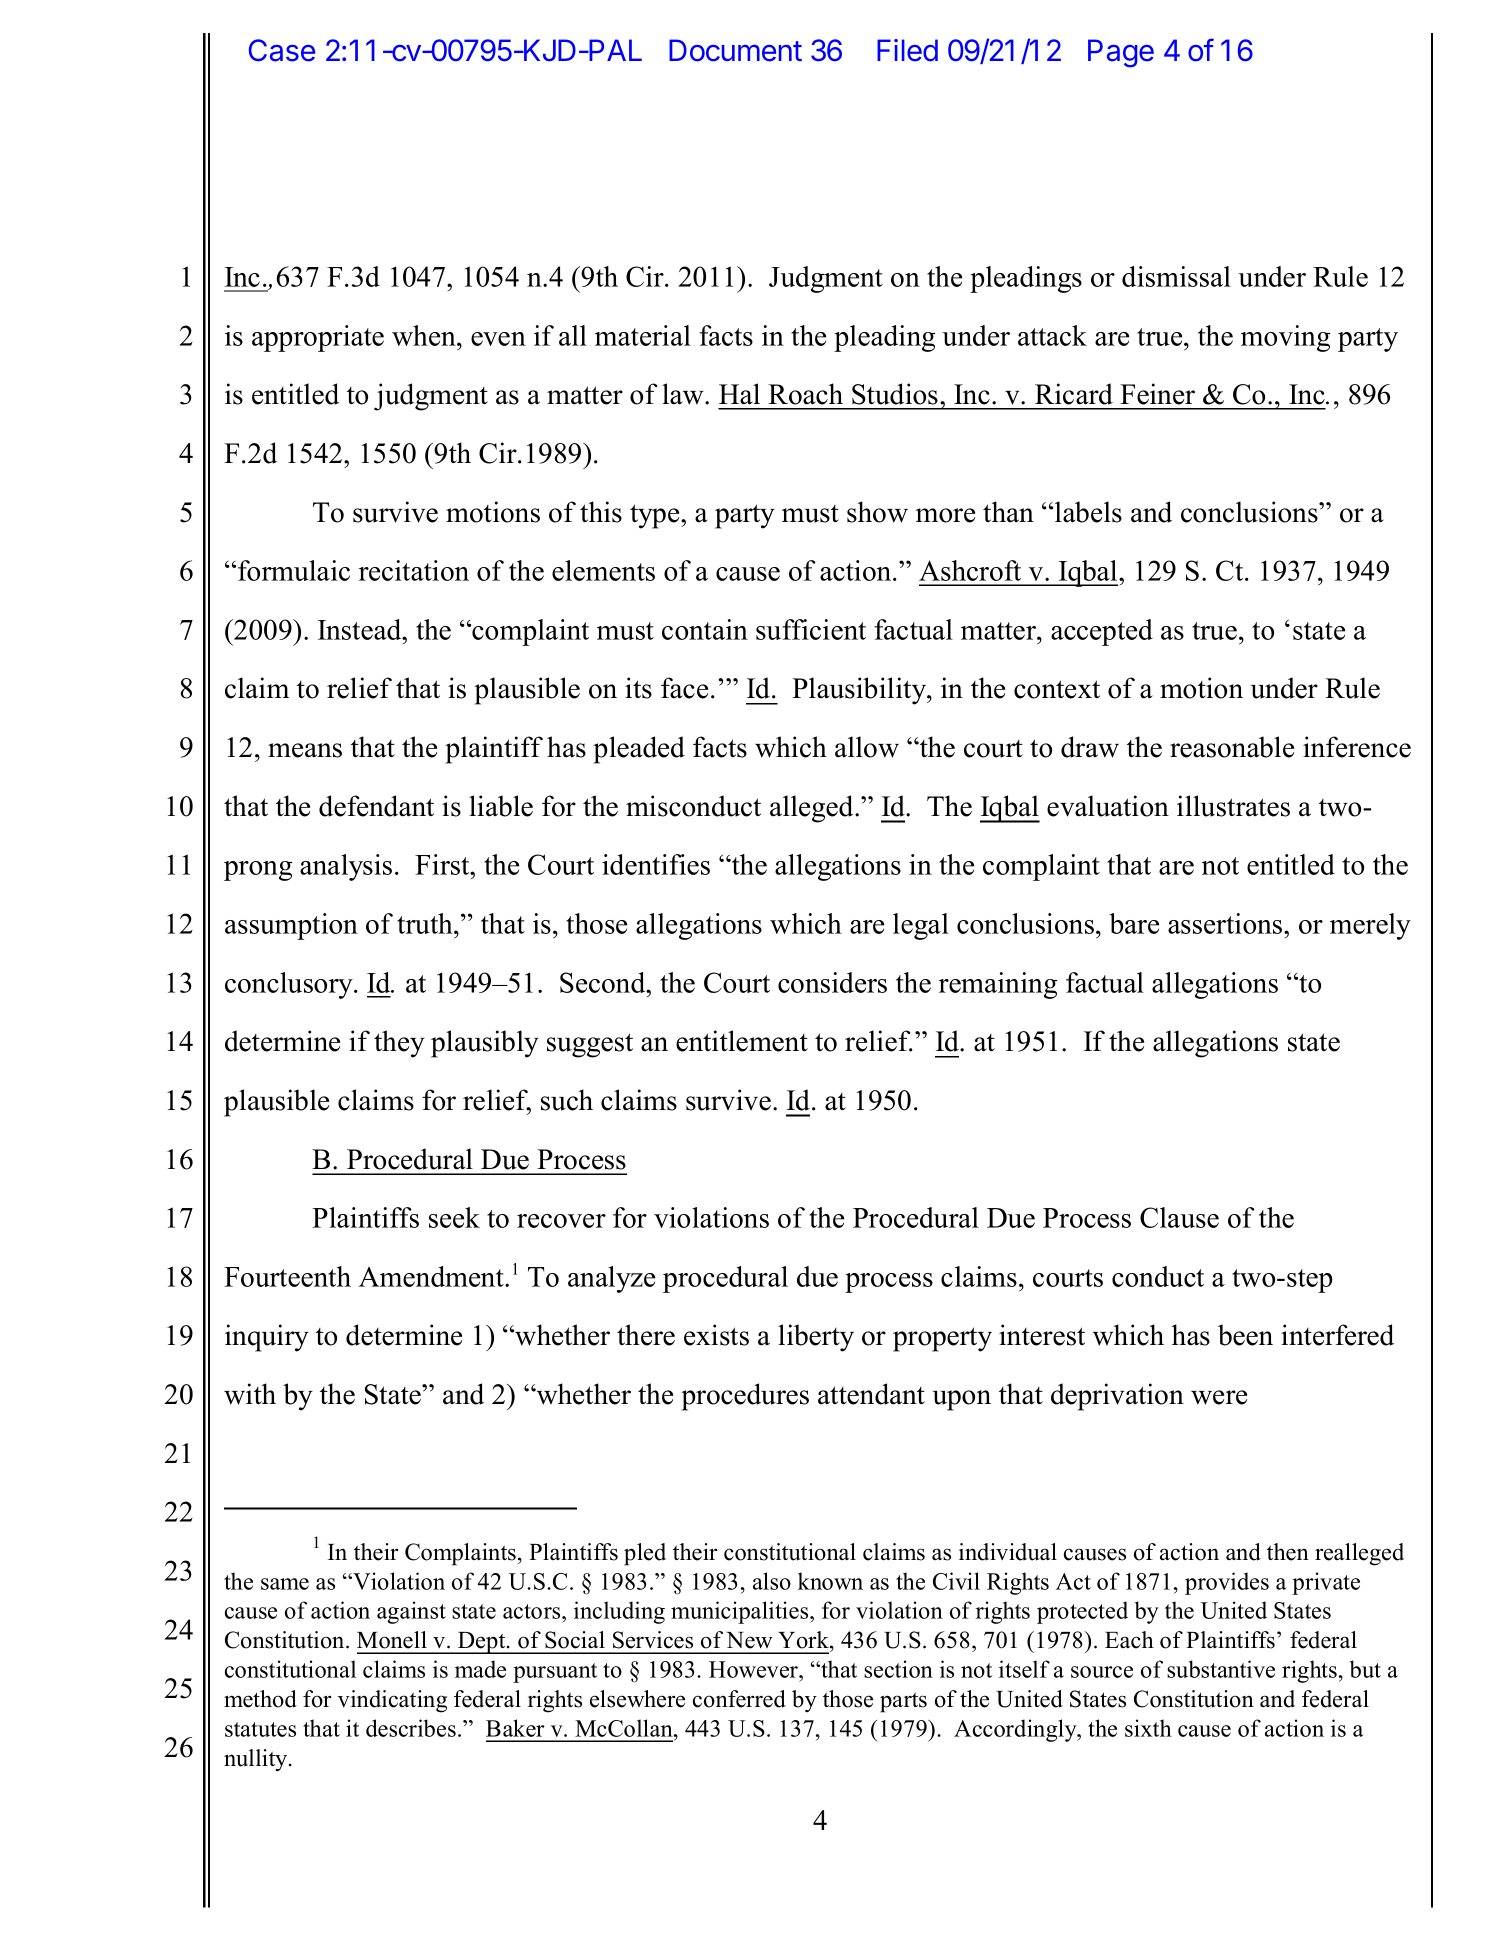  I want to click on vindicating, so click(392, 1701).
